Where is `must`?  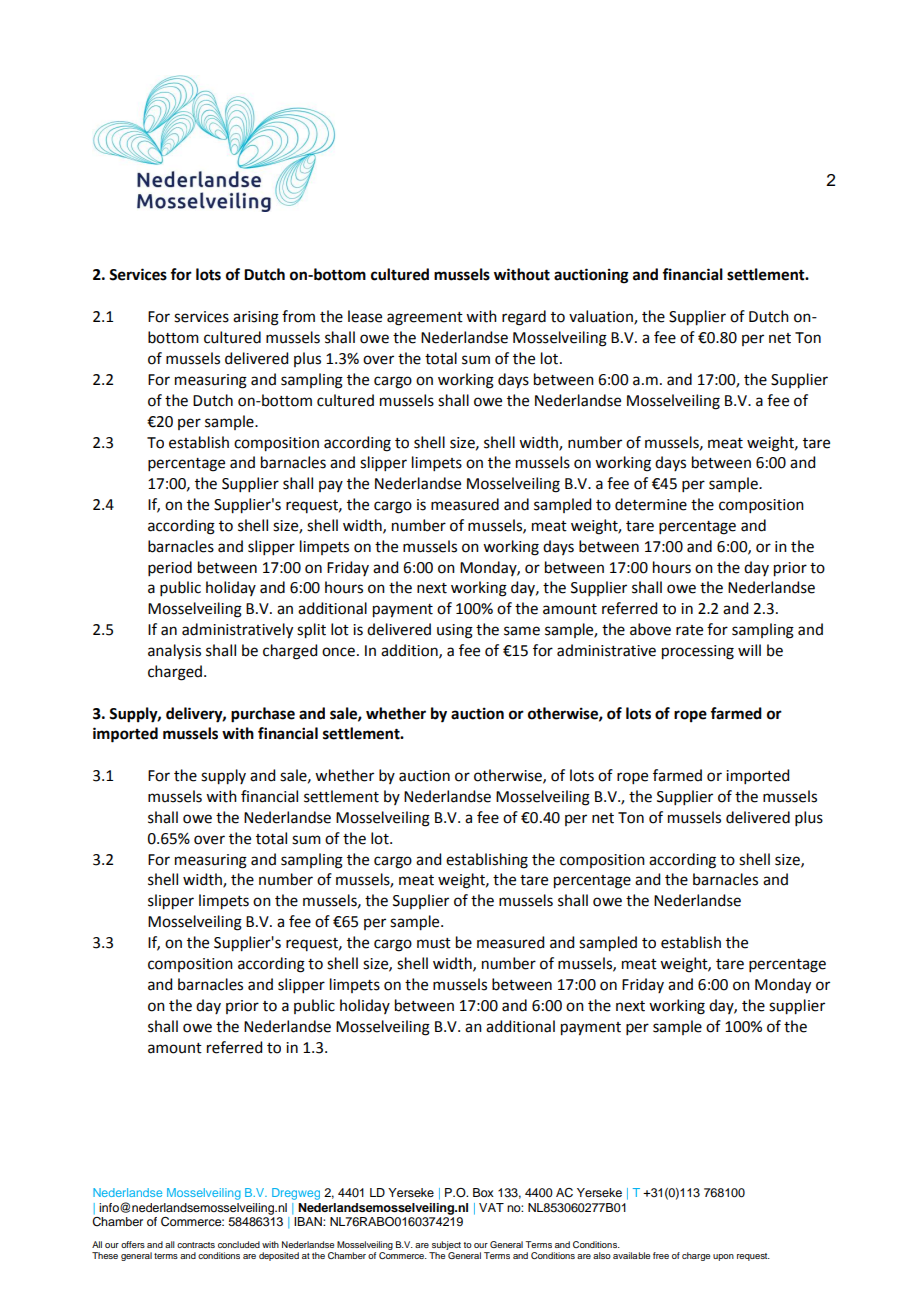
must is located at coordinates (434, 943).
